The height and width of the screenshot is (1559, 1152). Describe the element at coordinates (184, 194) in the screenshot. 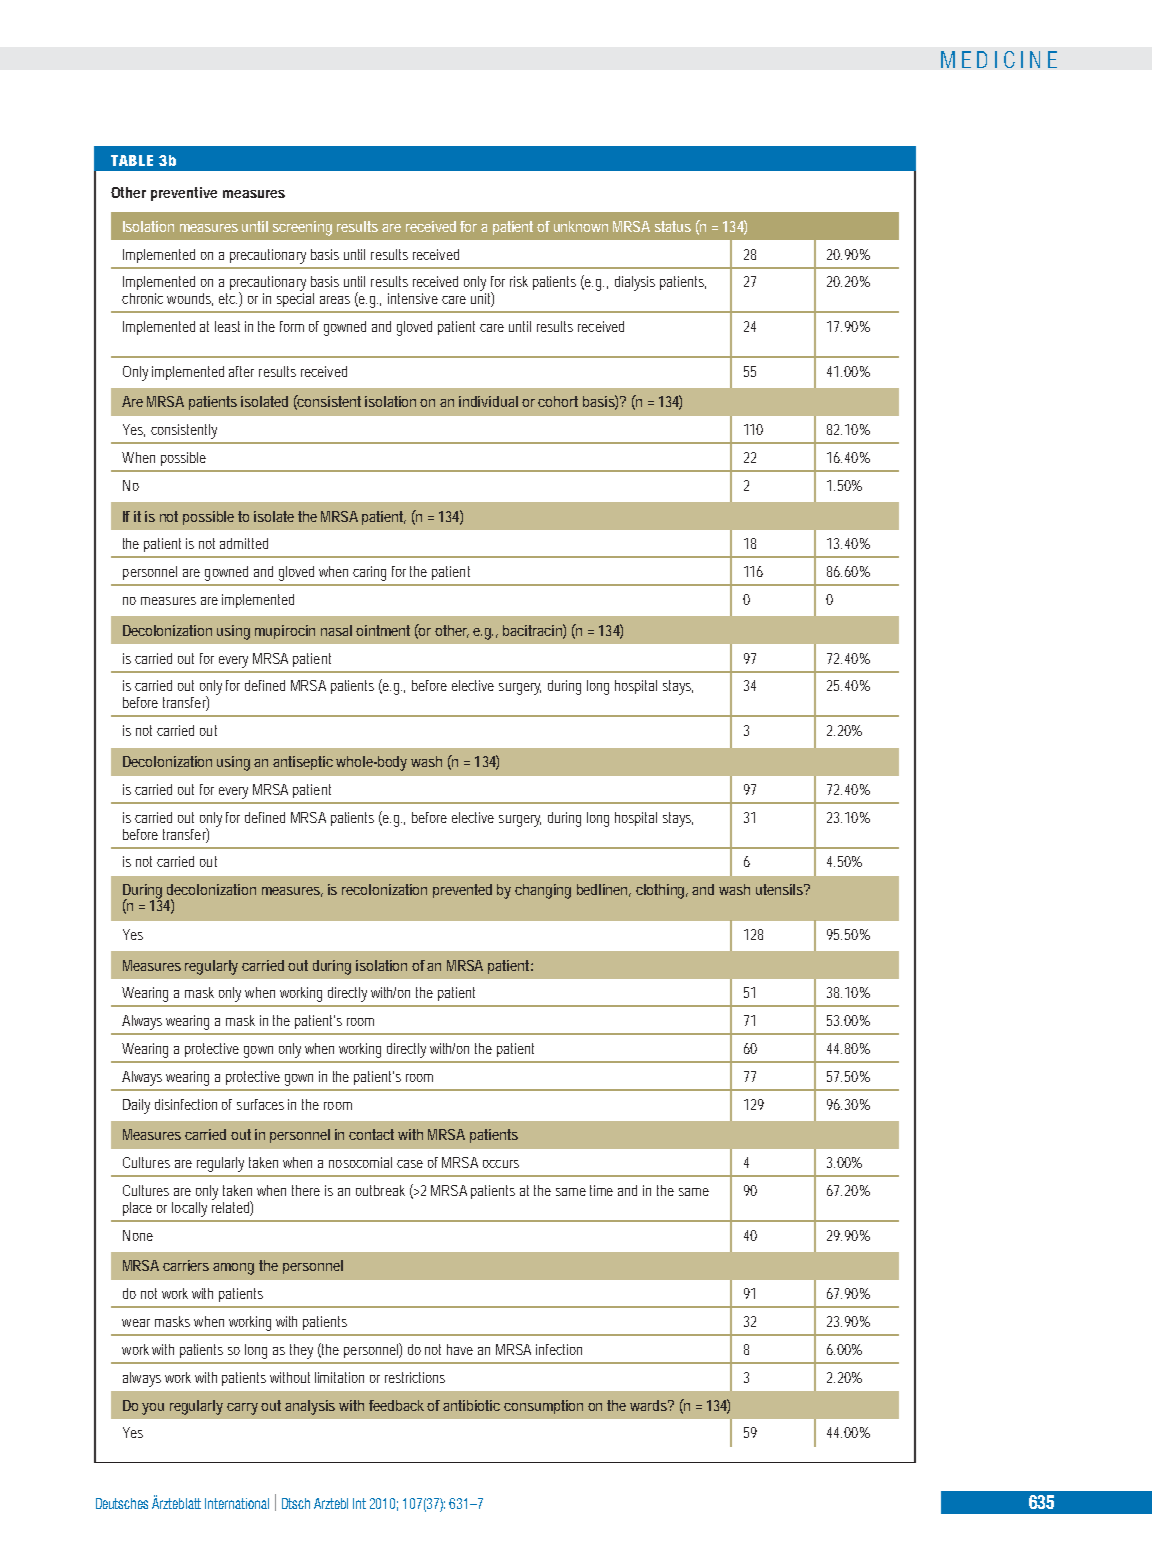

I see `preventive` at that location.
